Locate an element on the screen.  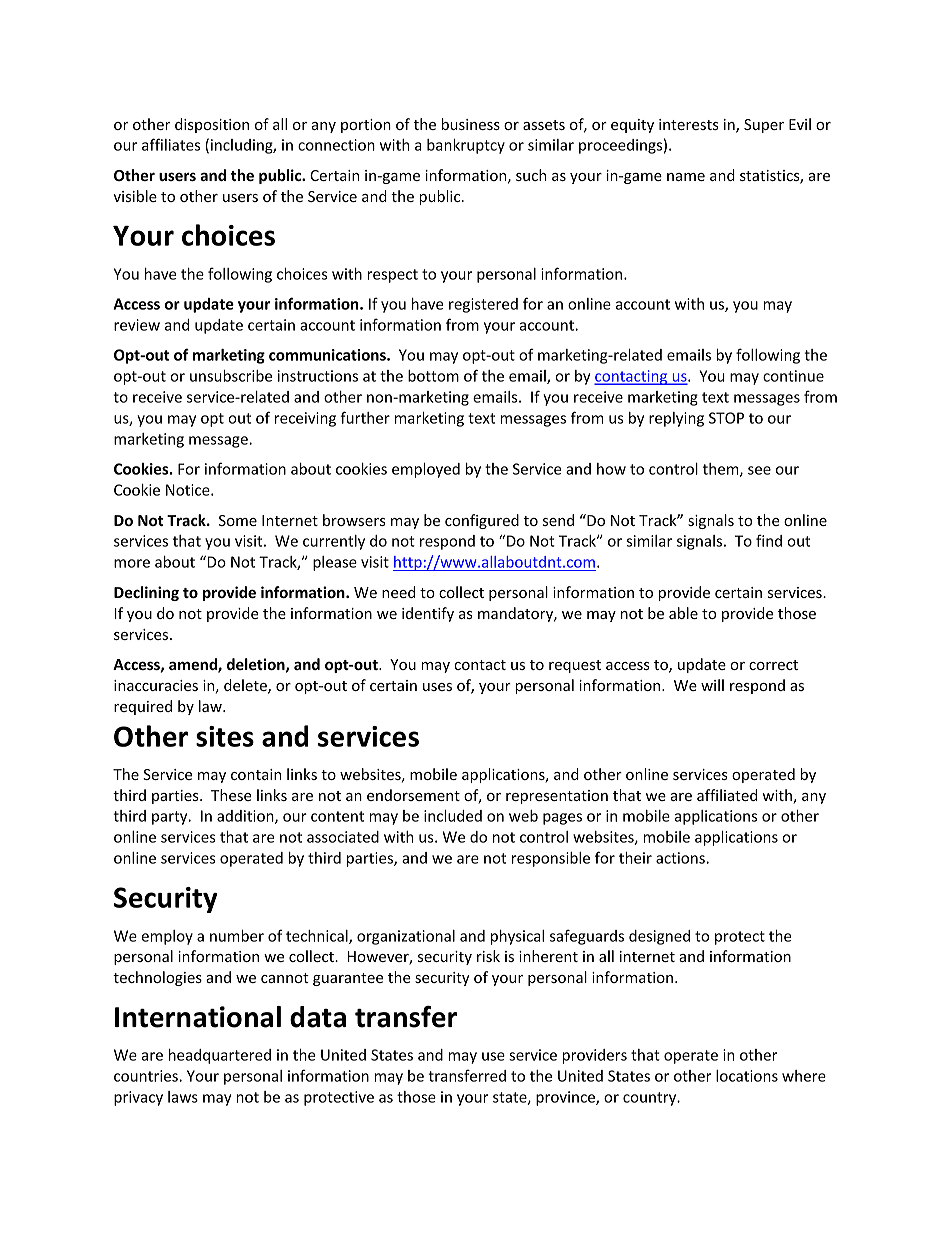
able is located at coordinates (683, 613).
